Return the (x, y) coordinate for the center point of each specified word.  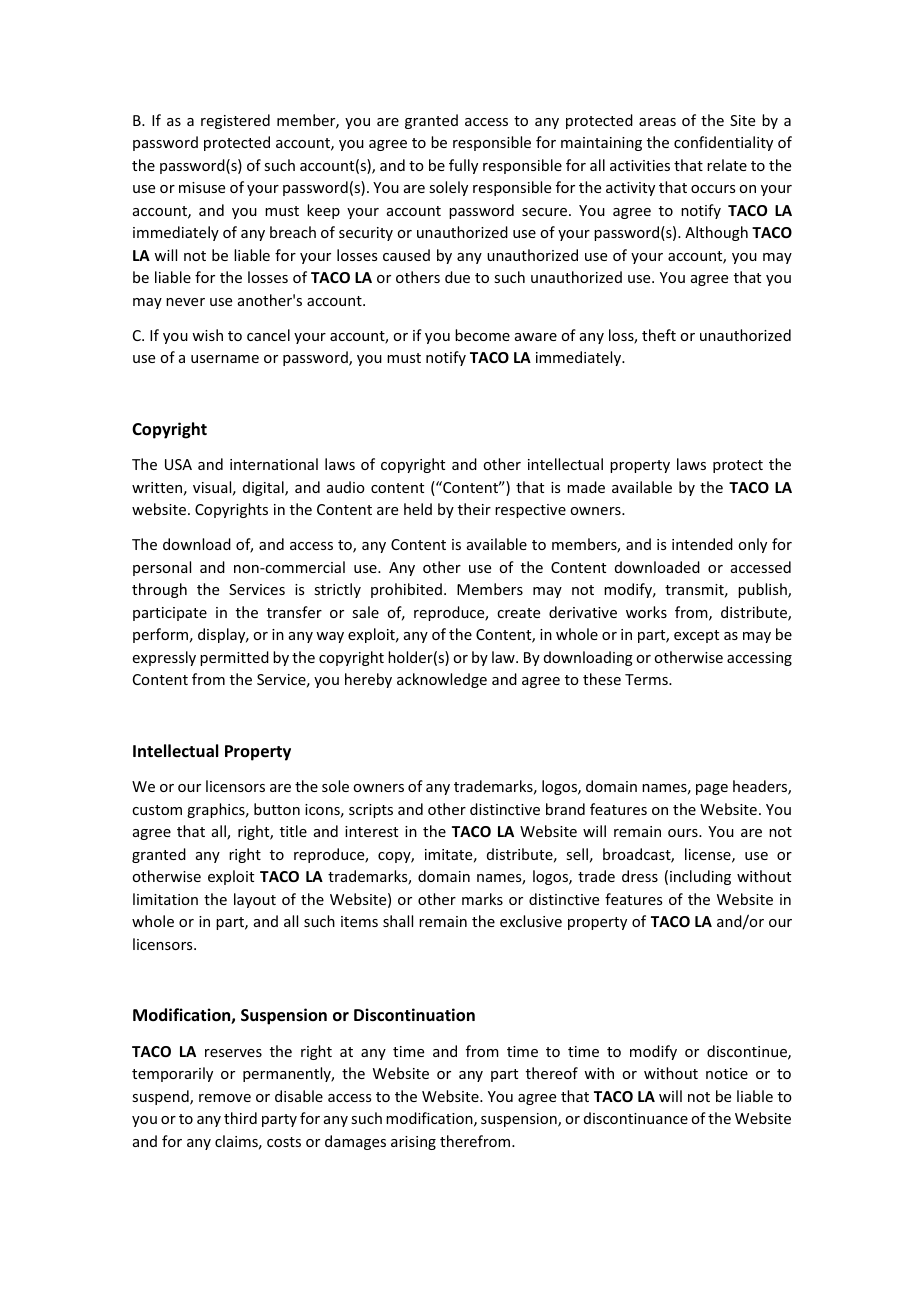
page (712, 789)
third (240, 1118)
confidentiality (723, 143)
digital (264, 488)
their (474, 509)
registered (235, 121)
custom (157, 810)
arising (413, 1143)
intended (702, 544)
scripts (371, 811)
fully (463, 166)
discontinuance (636, 1118)
